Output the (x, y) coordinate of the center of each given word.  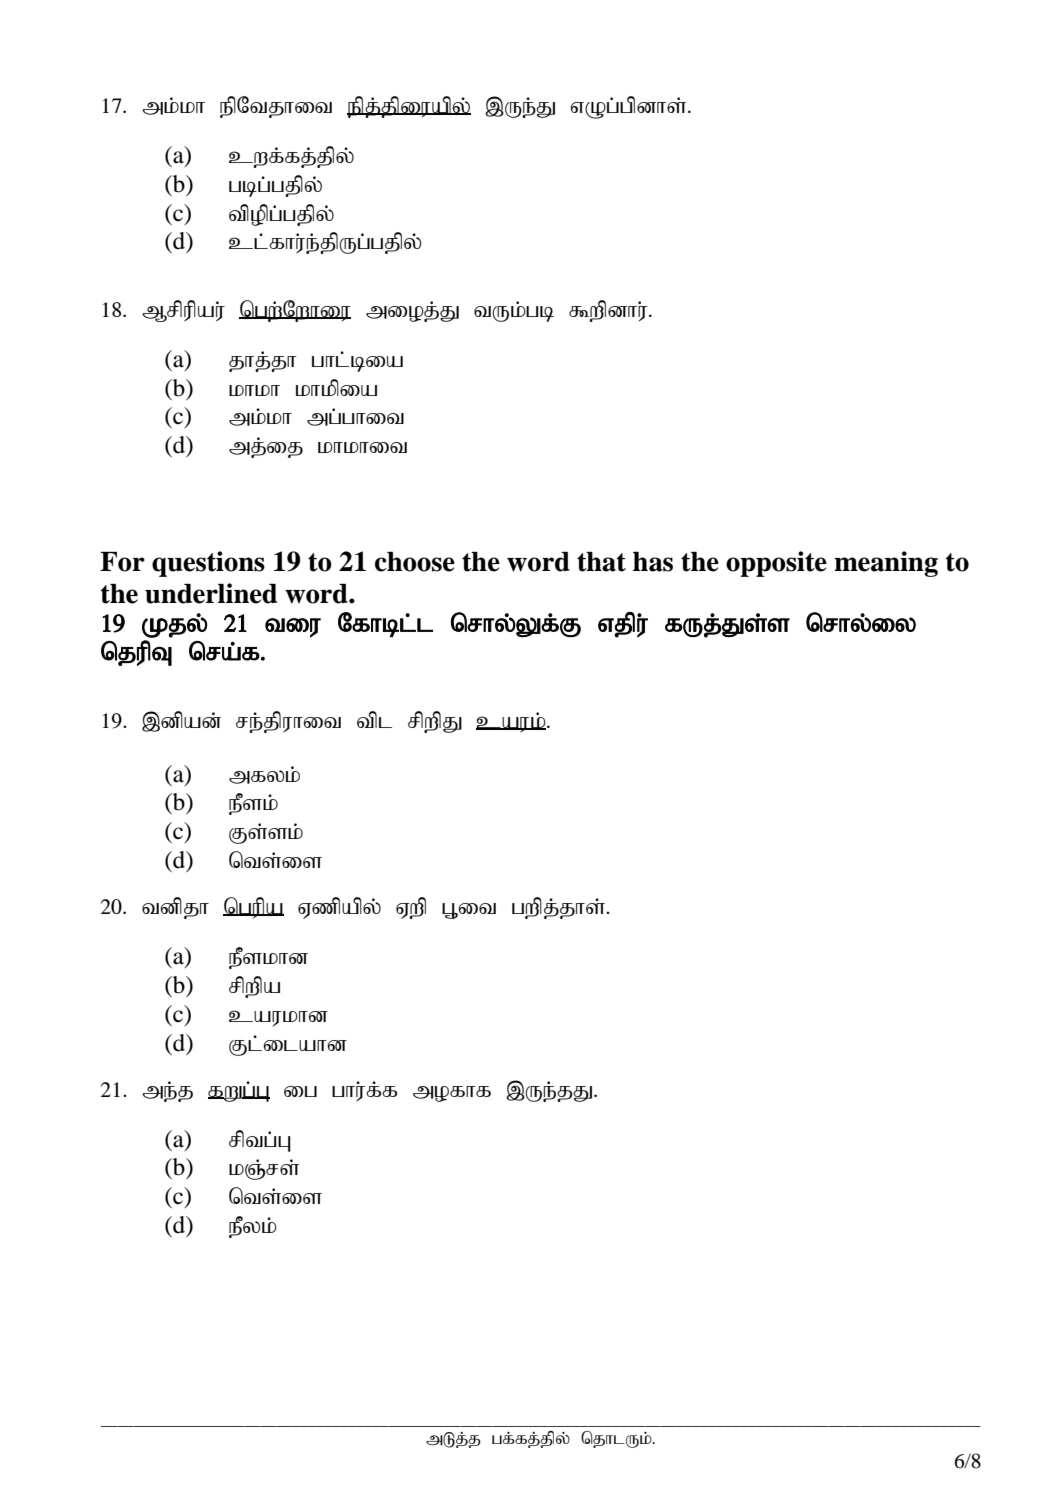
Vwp (411, 908)
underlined (211, 593)
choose (415, 562)
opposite (776, 564)
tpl (374, 719)
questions (208, 564)
